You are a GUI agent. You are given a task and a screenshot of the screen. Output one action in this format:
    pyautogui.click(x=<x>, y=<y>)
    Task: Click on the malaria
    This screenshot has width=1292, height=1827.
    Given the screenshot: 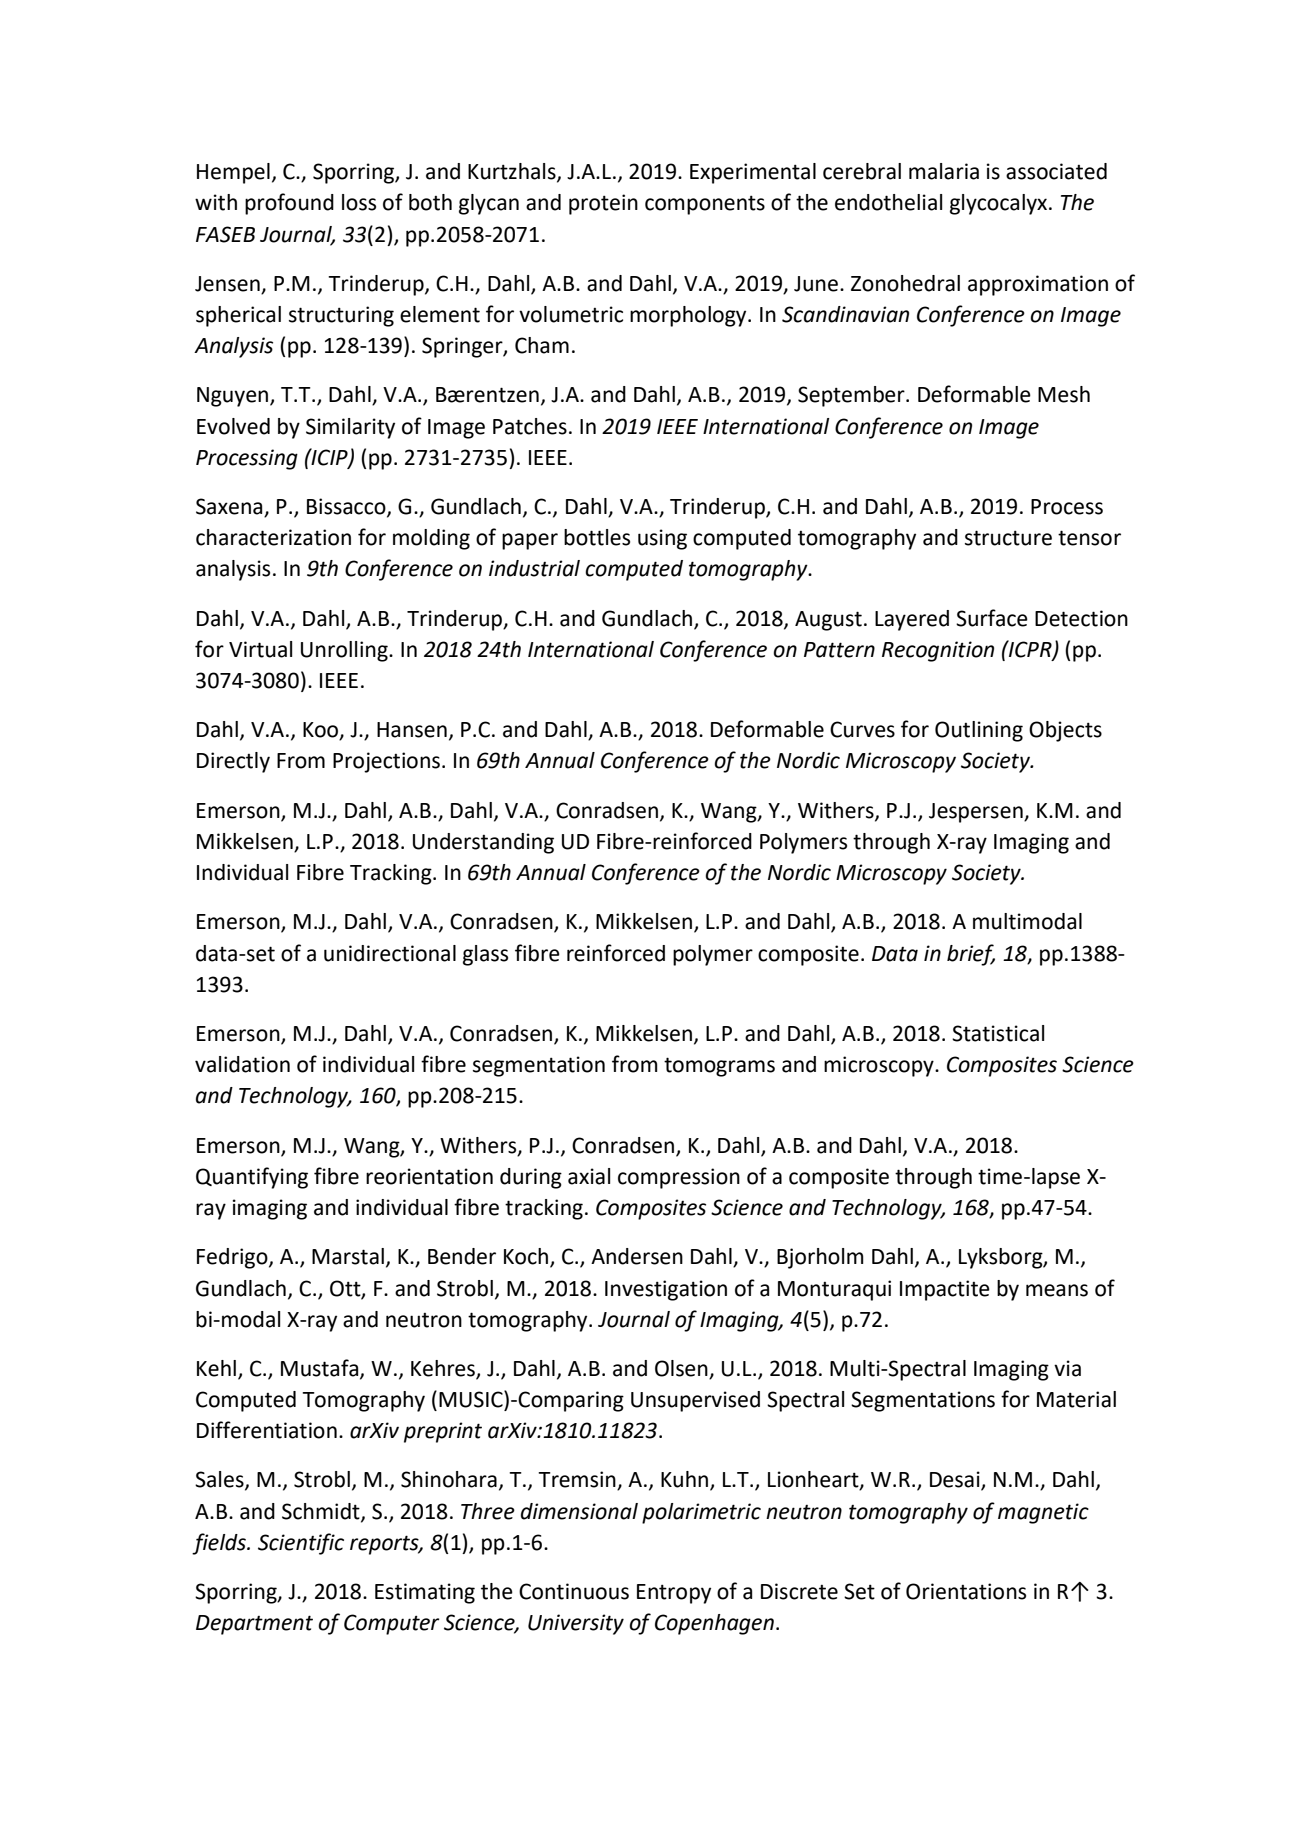 What is the action you would take?
    pyautogui.click(x=944, y=171)
